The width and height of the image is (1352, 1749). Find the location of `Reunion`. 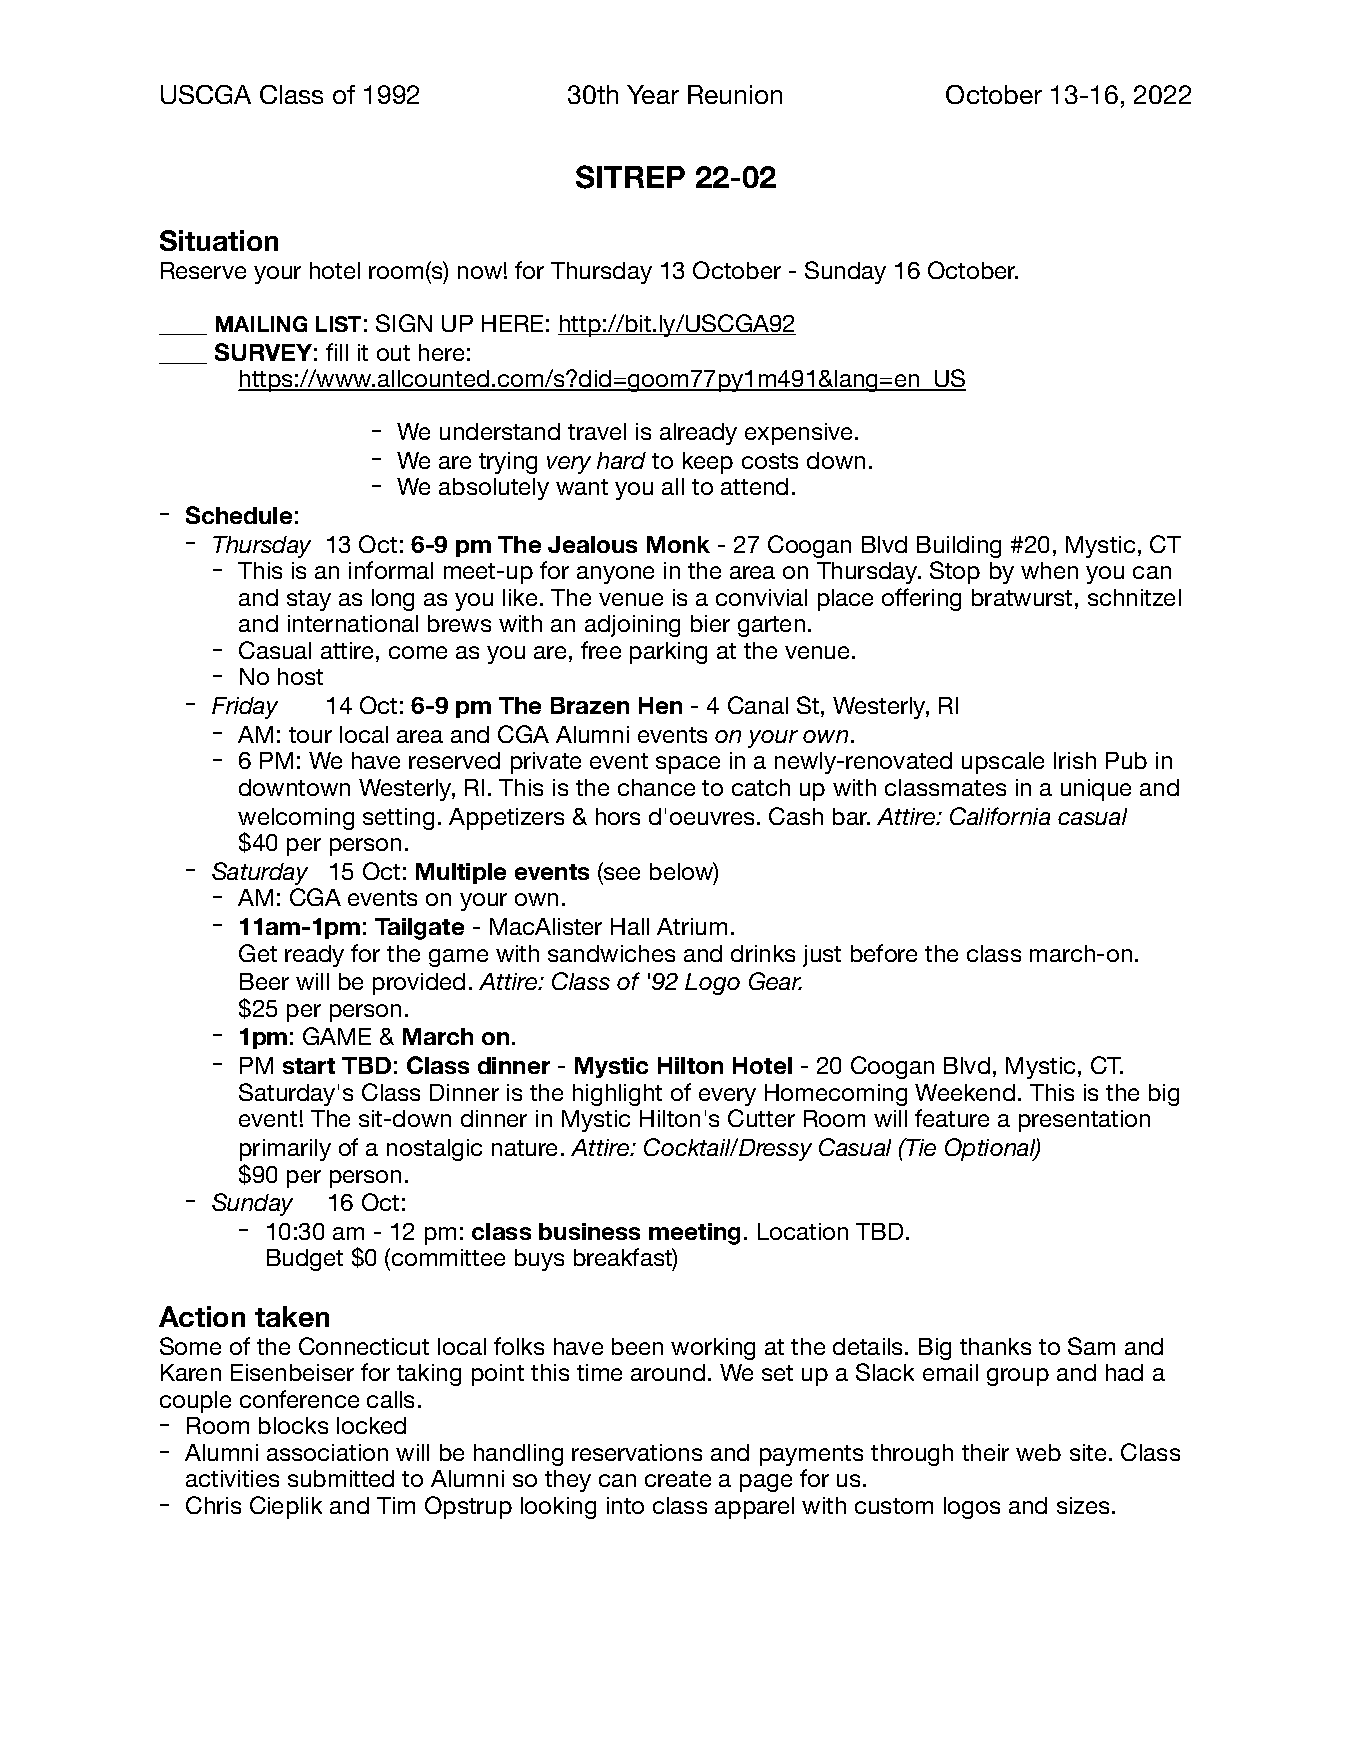

Reunion is located at coordinates (735, 94).
